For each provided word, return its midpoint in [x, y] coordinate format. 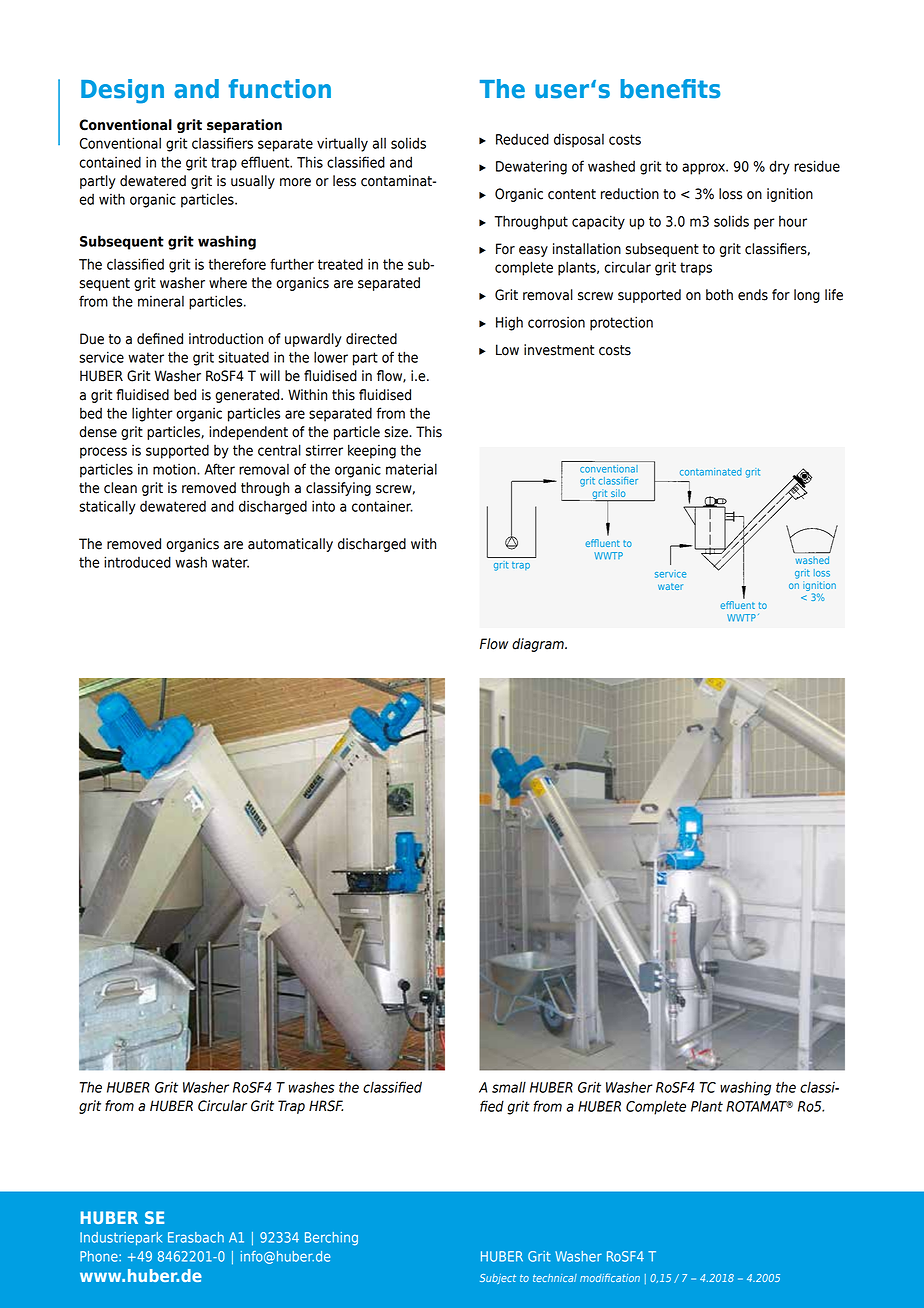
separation [244, 126]
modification [610, 1277]
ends [753, 295]
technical [555, 1278]
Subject [498, 1279]
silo [618, 494]
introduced [137, 562]
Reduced [522, 139]
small [509, 1087]
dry [779, 167]
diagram [539, 645]
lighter [152, 414]
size [397, 432]
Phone [100, 1256]
